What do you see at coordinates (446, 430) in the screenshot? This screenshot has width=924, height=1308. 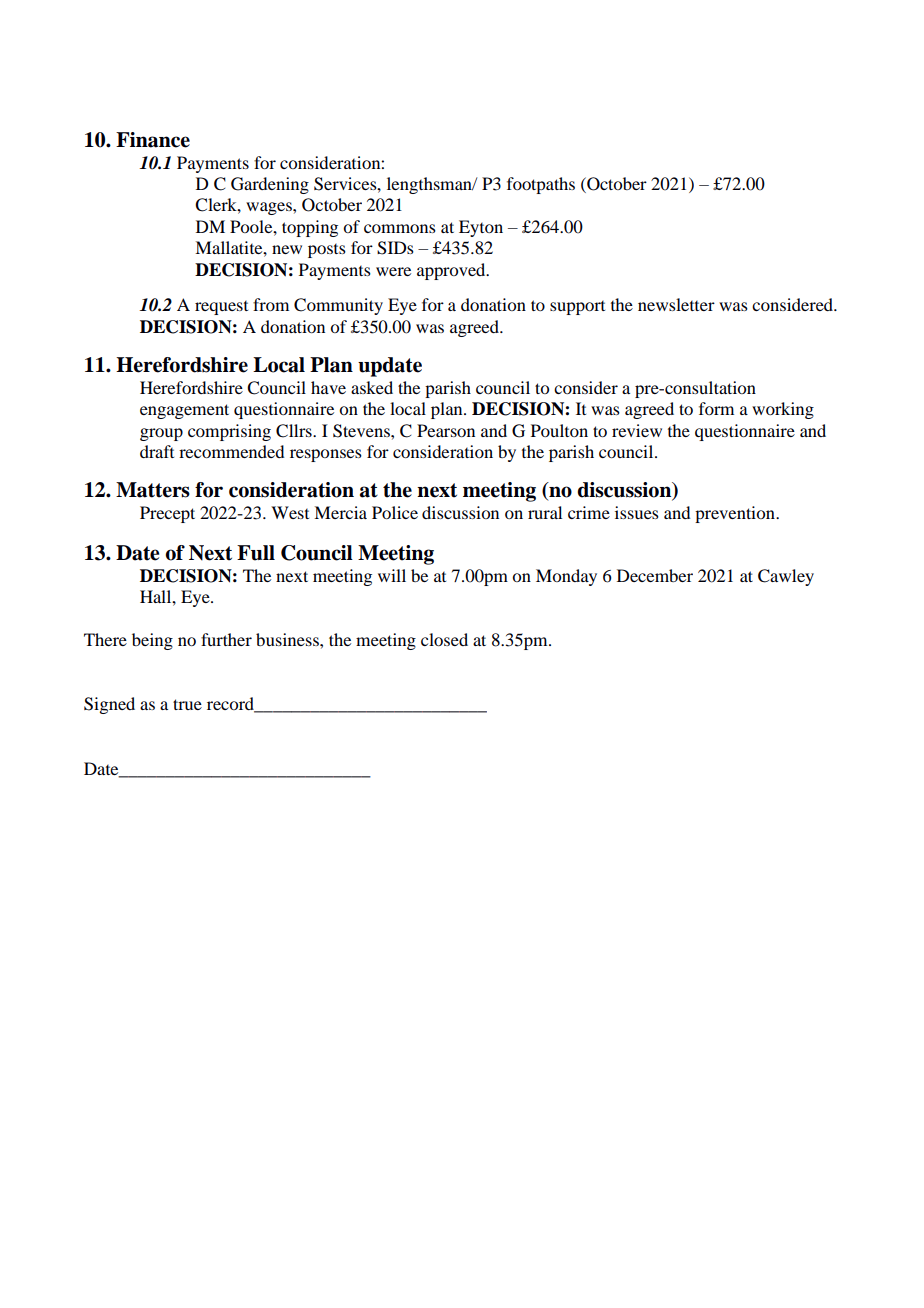 I see `Pearson` at bounding box center [446, 430].
